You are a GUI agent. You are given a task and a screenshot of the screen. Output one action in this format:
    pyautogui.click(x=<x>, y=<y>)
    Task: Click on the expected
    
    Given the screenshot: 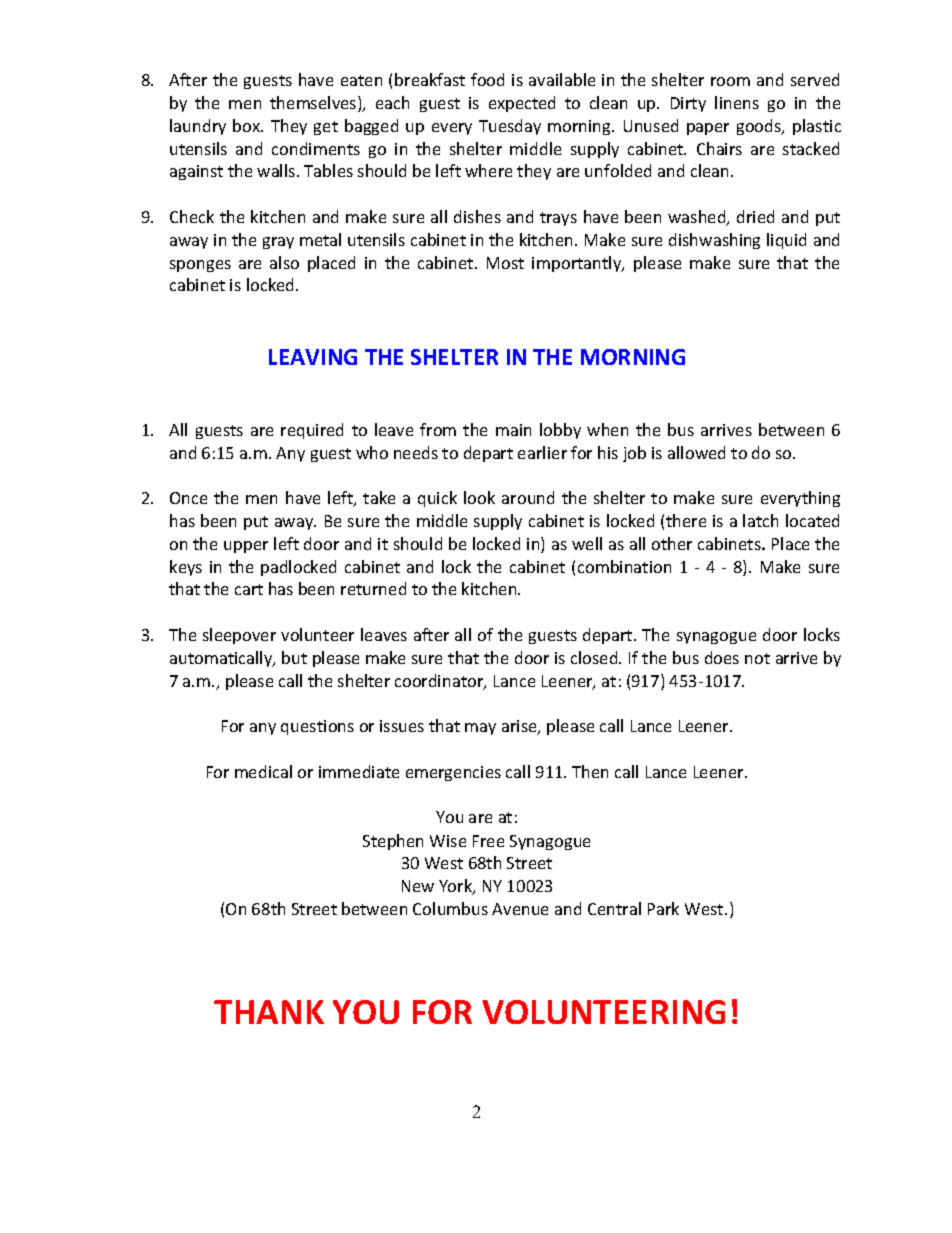 What is the action you would take?
    pyautogui.click(x=522, y=104)
